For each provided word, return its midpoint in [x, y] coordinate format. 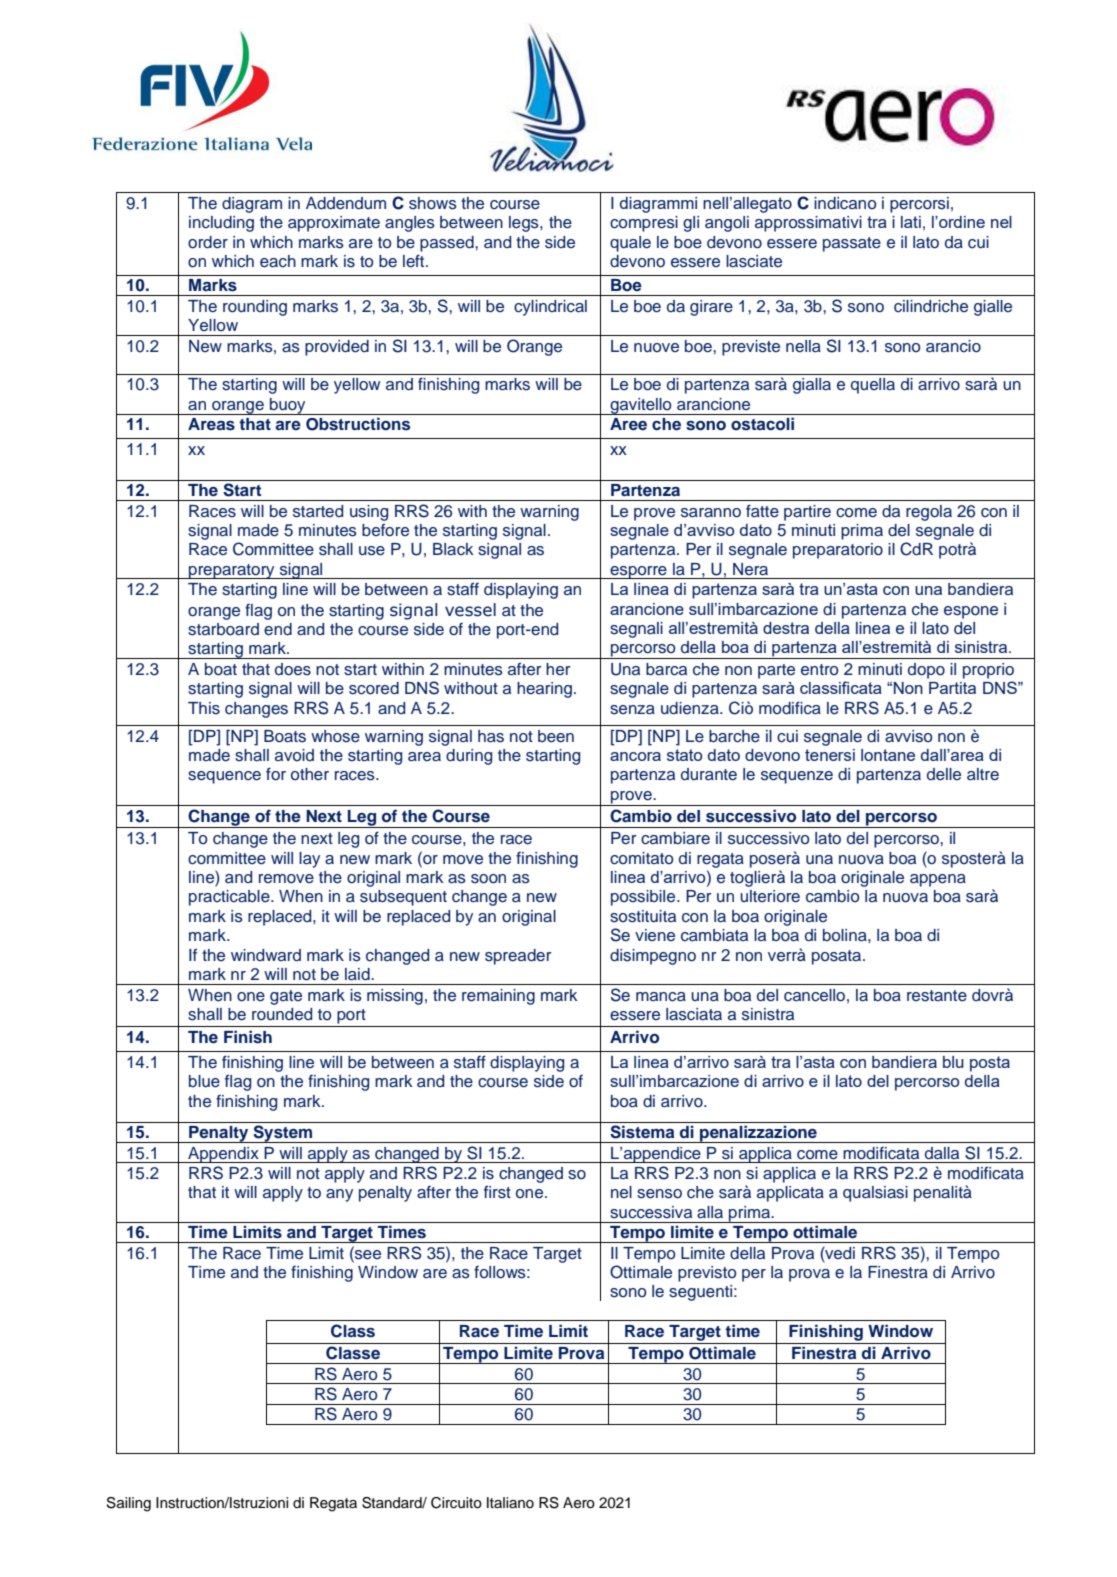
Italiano [510, 1502]
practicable [230, 898]
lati [911, 222]
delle [944, 774]
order [208, 242]
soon [488, 879]
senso [659, 1194]
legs [525, 224]
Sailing [128, 1504]
